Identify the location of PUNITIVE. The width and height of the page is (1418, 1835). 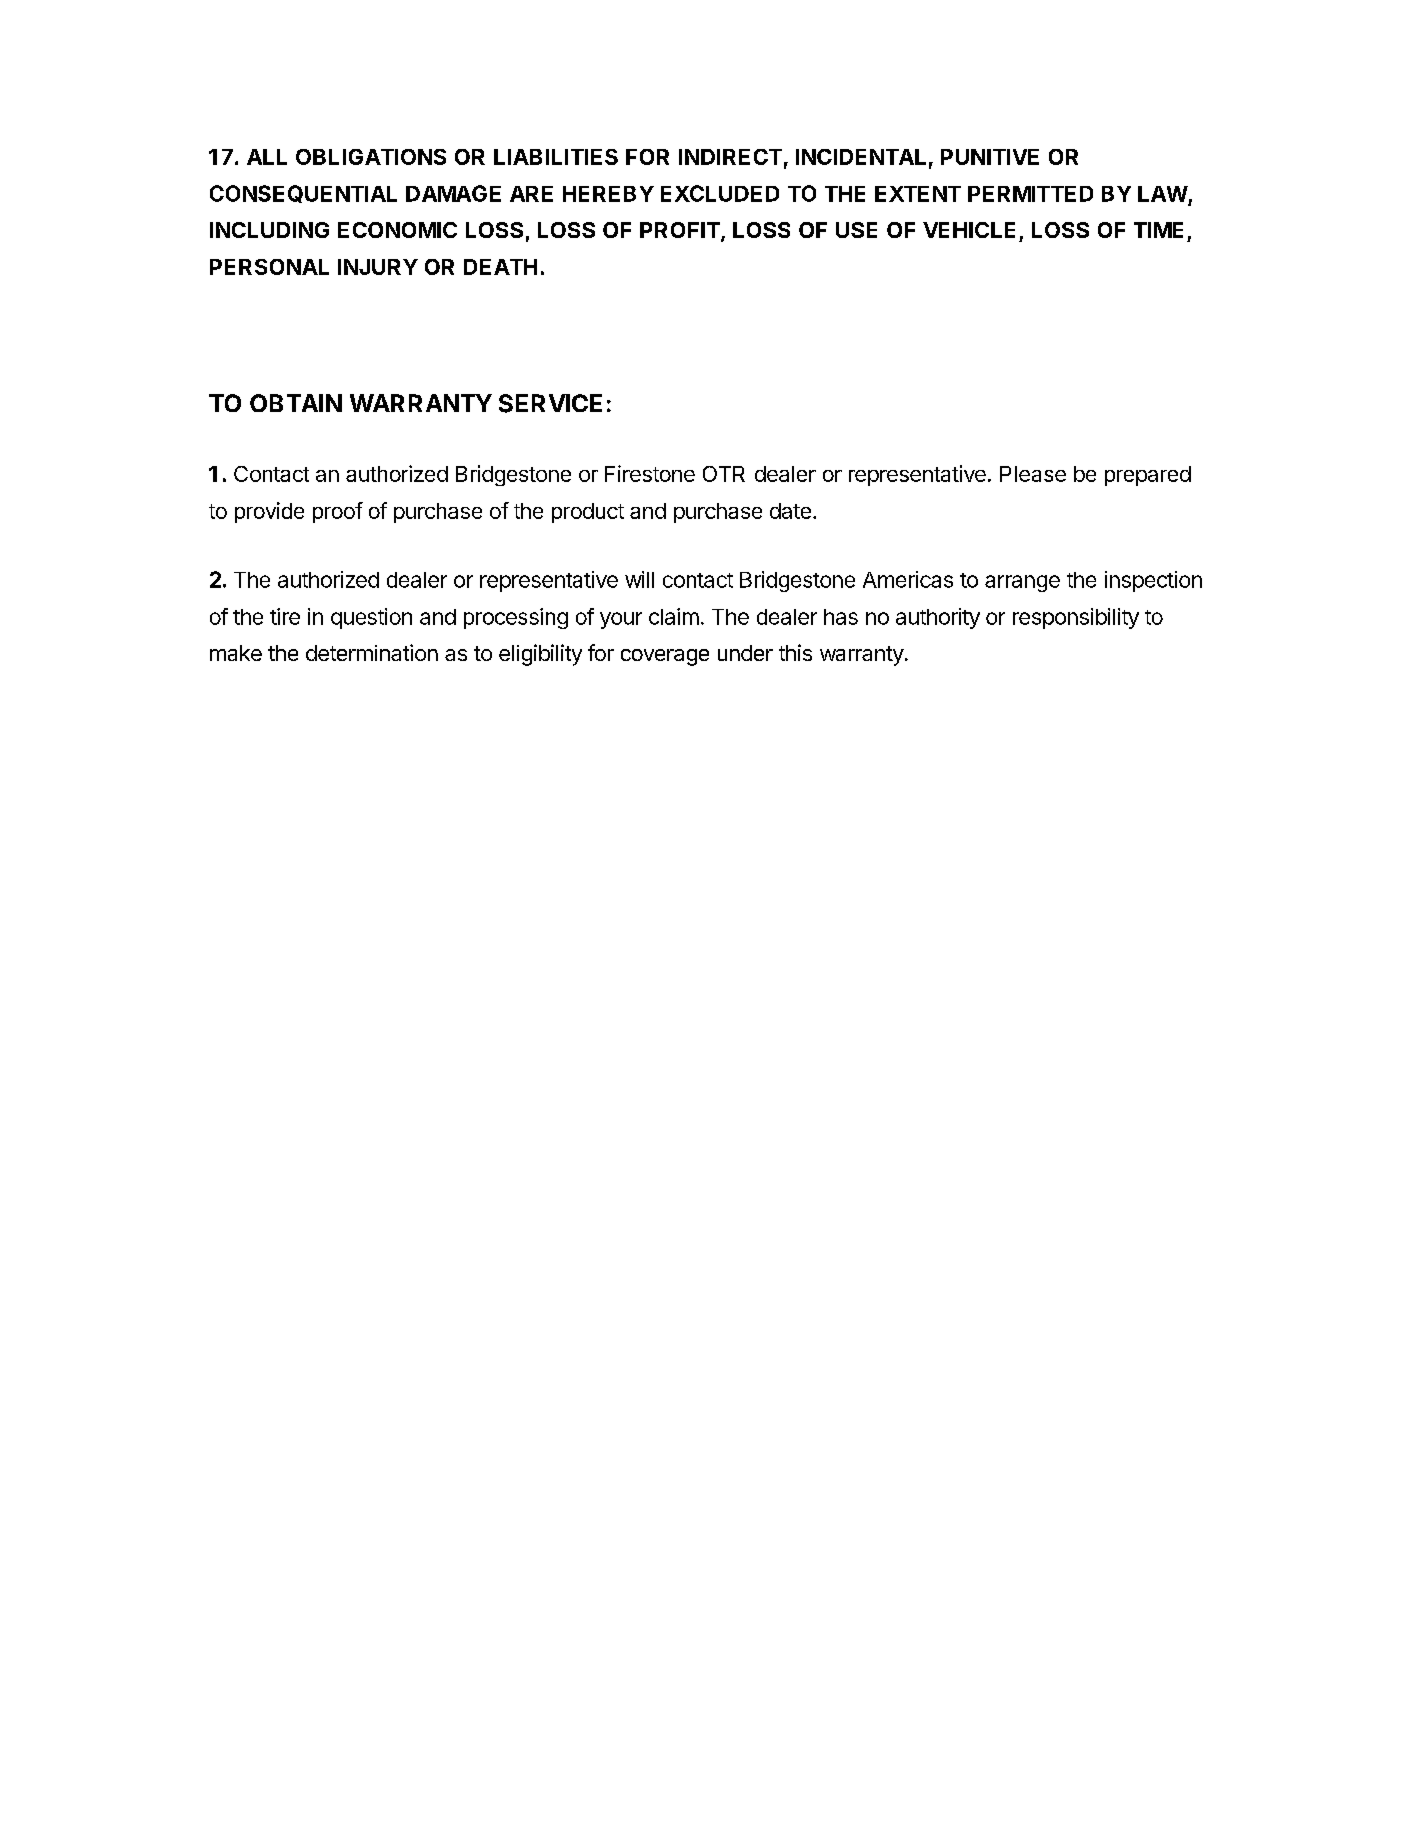
(990, 157).
